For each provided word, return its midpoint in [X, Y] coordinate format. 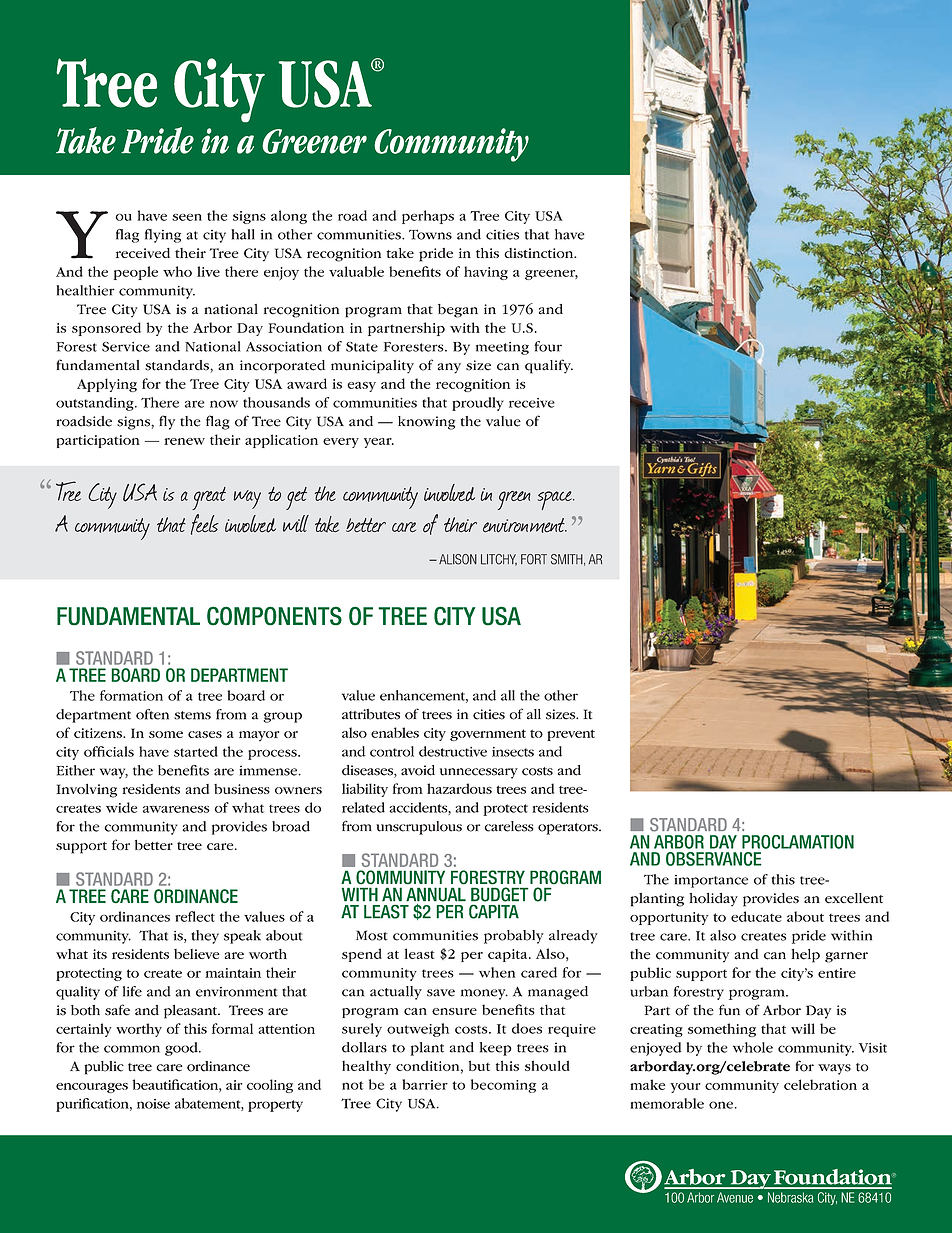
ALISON [458, 559]
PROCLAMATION [798, 842]
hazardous [459, 788]
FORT [534, 559]
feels [205, 524]
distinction [540, 253]
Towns [430, 234]
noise [153, 1104]
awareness [176, 809]
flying [163, 236]
